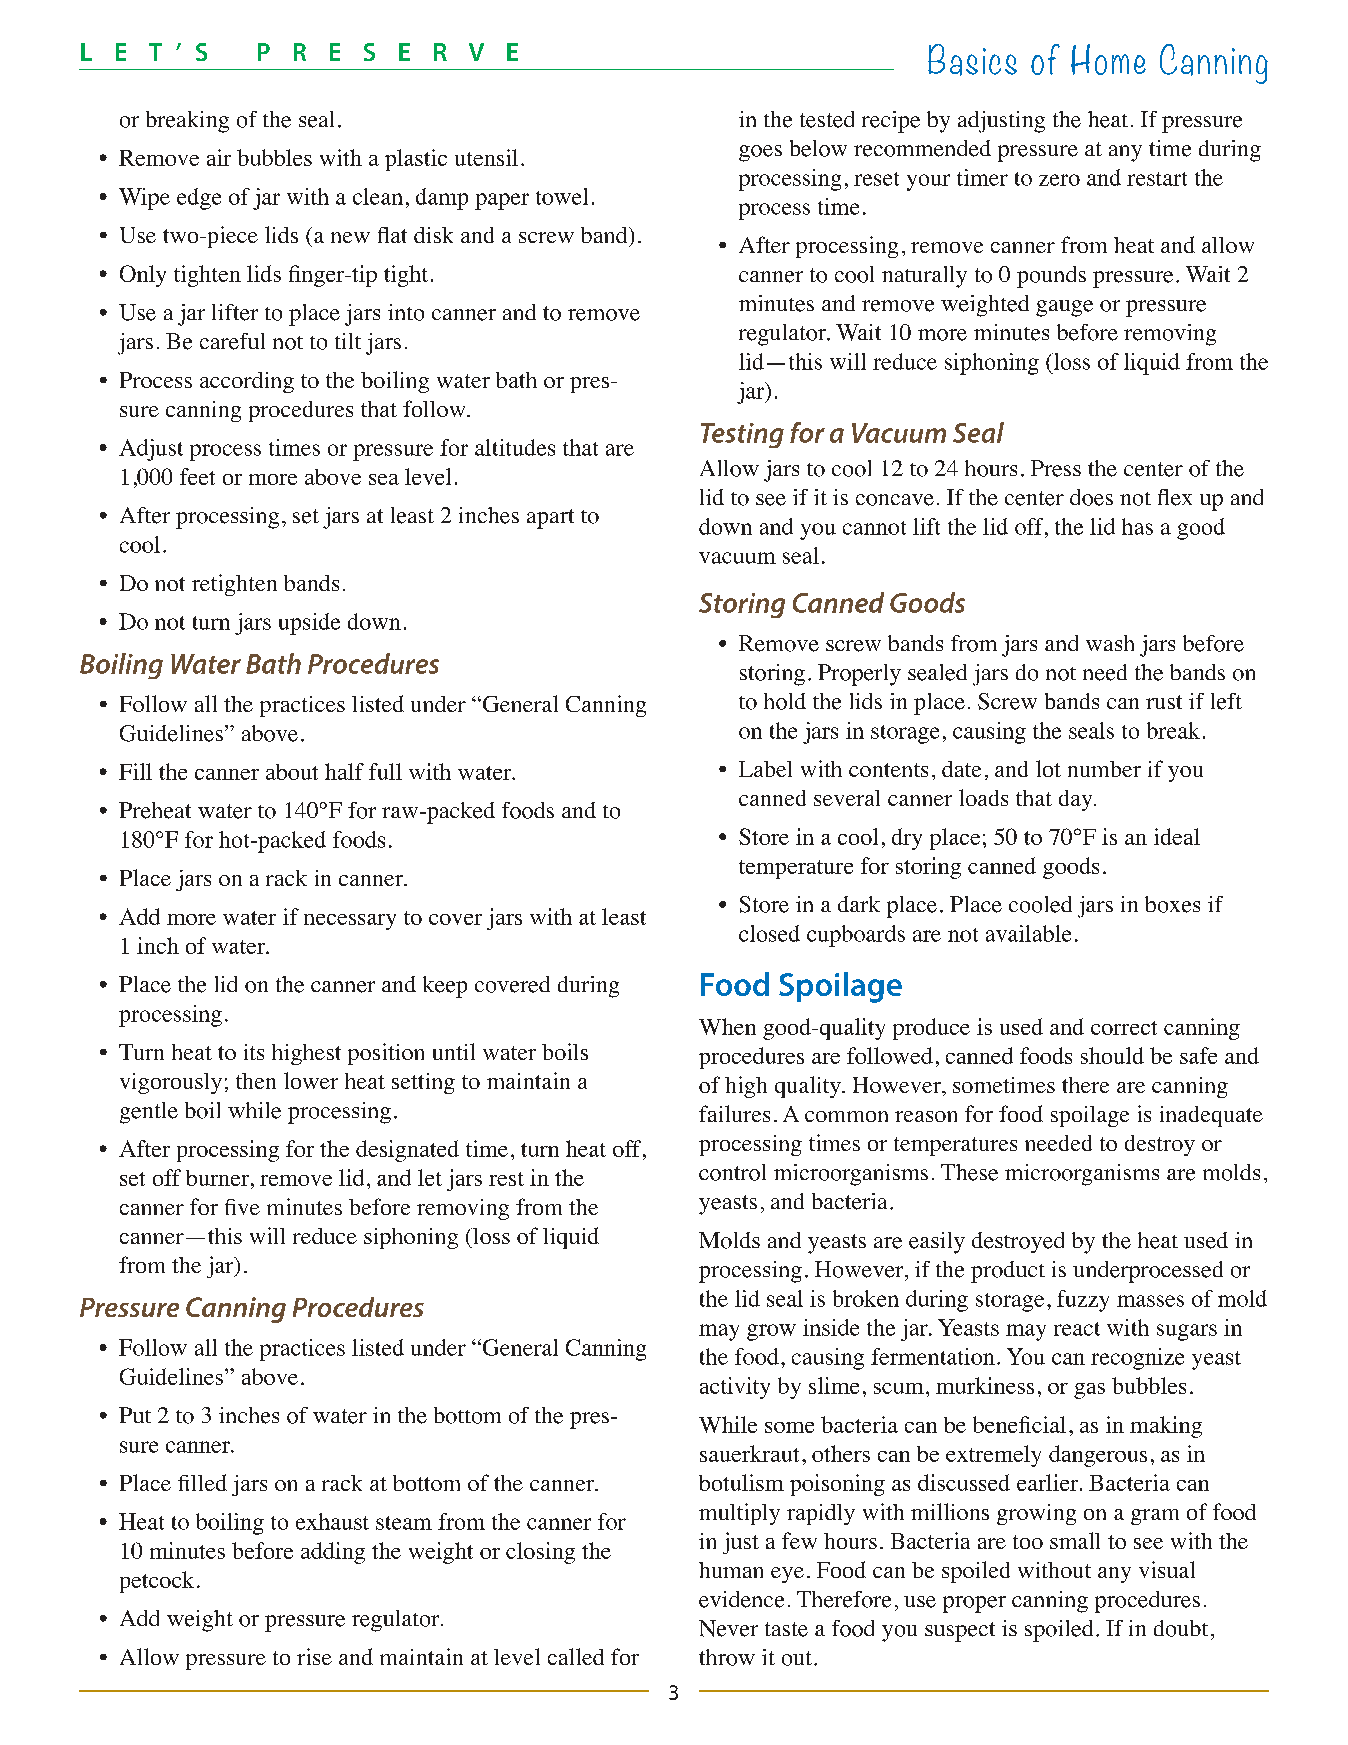 The width and height of the image is (1348, 1745). What do you see at coordinates (785, 701) in the image?
I see `hold` at bounding box center [785, 701].
